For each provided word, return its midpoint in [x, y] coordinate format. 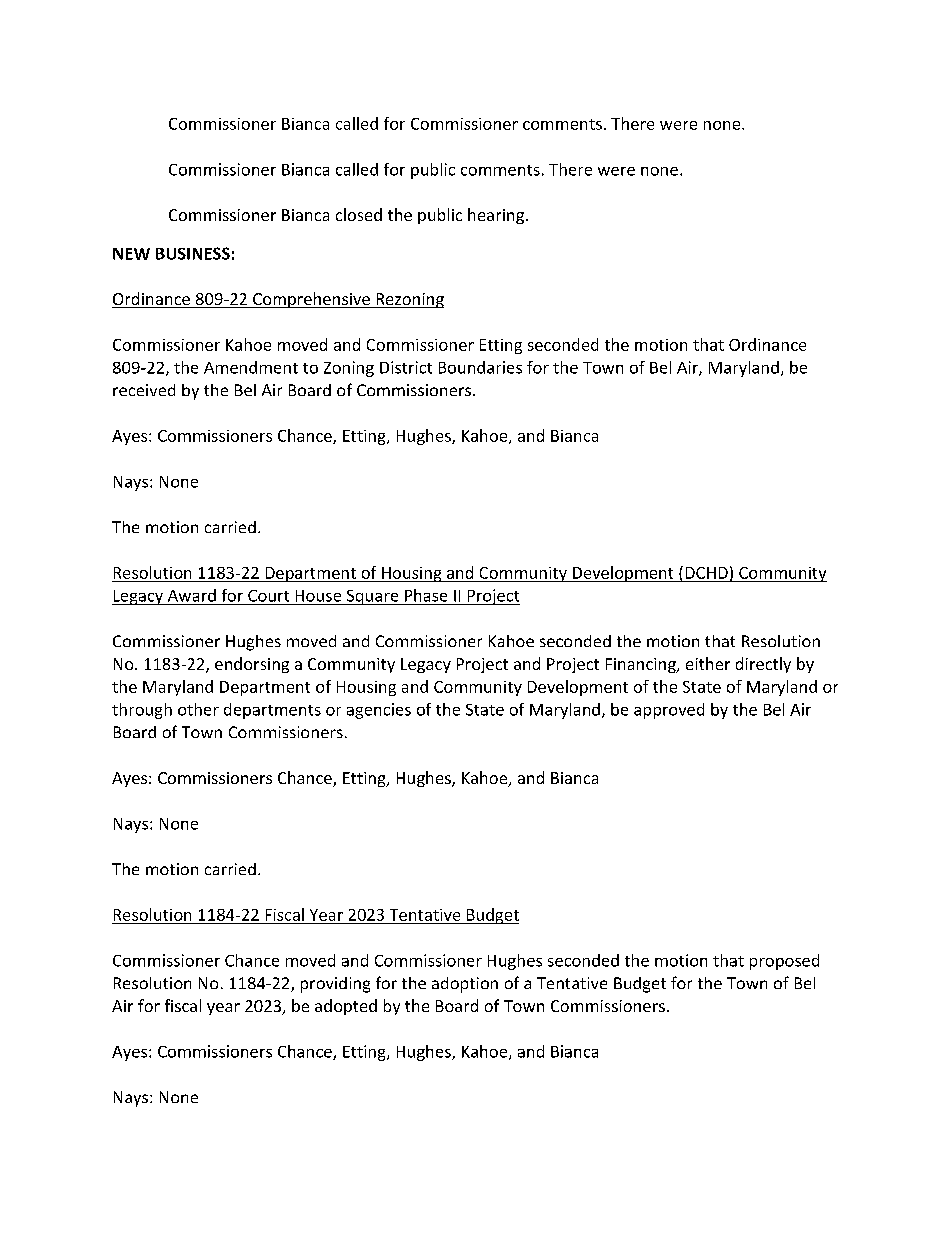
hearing [496, 216]
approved [669, 711]
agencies [379, 711]
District [406, 367]
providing [335, 985]
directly [763, 665]
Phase [426, 595]
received [144, 390]
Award [192, 595]
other [198, 709]
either [708, 663]
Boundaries [480, 367]
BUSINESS [193, 253]
